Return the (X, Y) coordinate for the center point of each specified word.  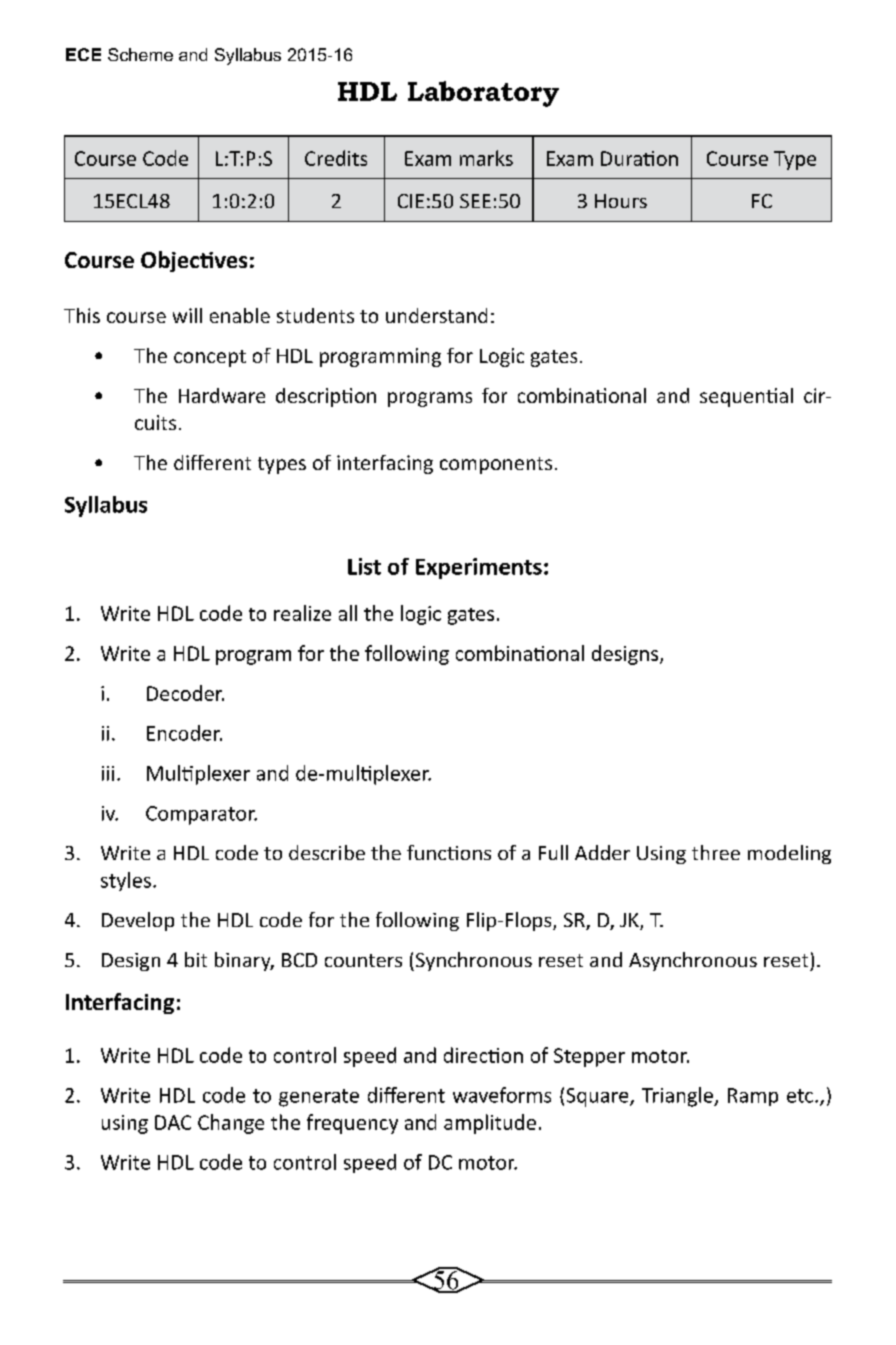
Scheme (140, 54)
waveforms (502, 1095)
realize (302, 613)
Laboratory (483, 94)
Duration (639, 158)
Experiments (479, 568)
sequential (746, 397)
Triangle (678, 1097)
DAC (173, 1122)
